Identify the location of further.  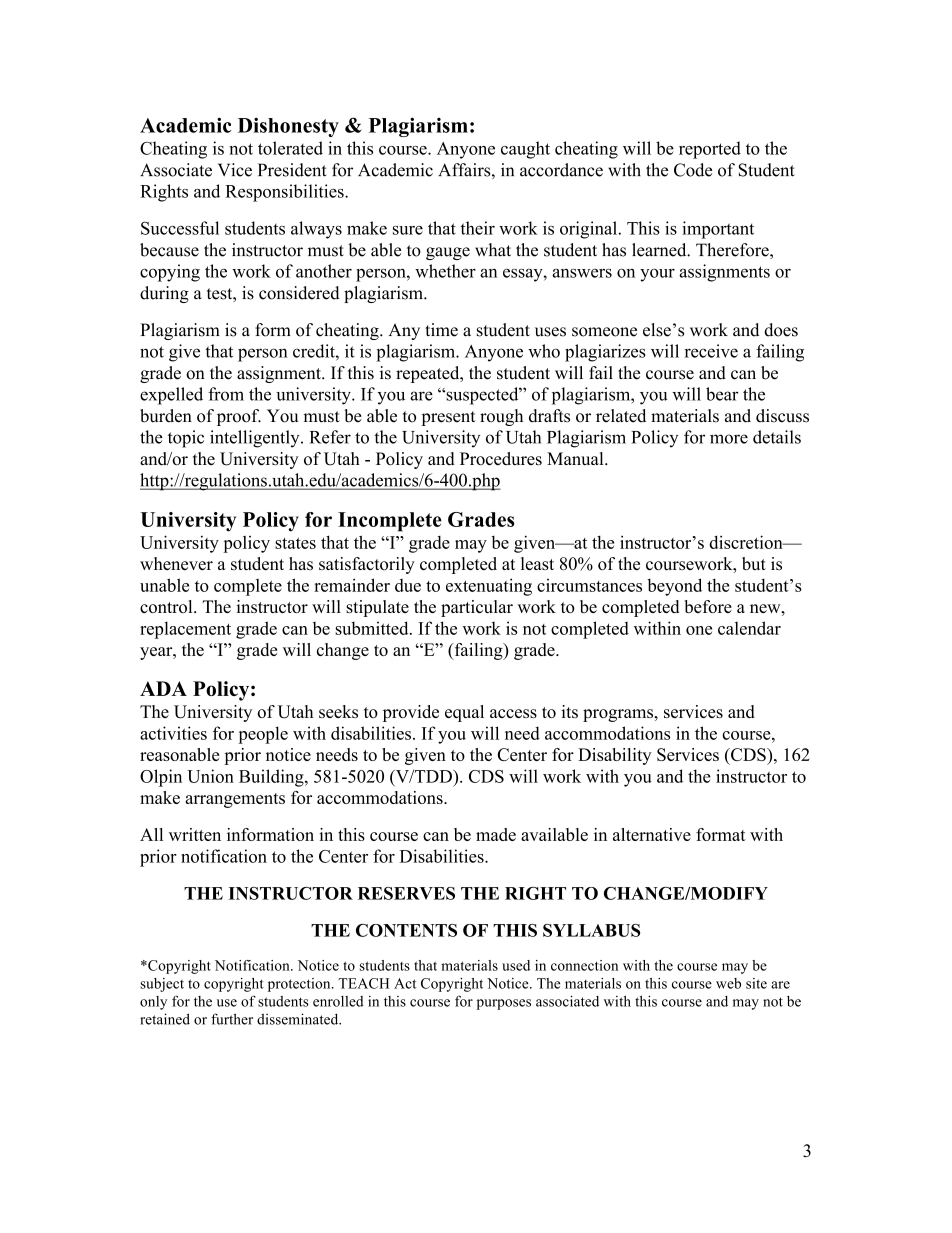
(232, 1019).
